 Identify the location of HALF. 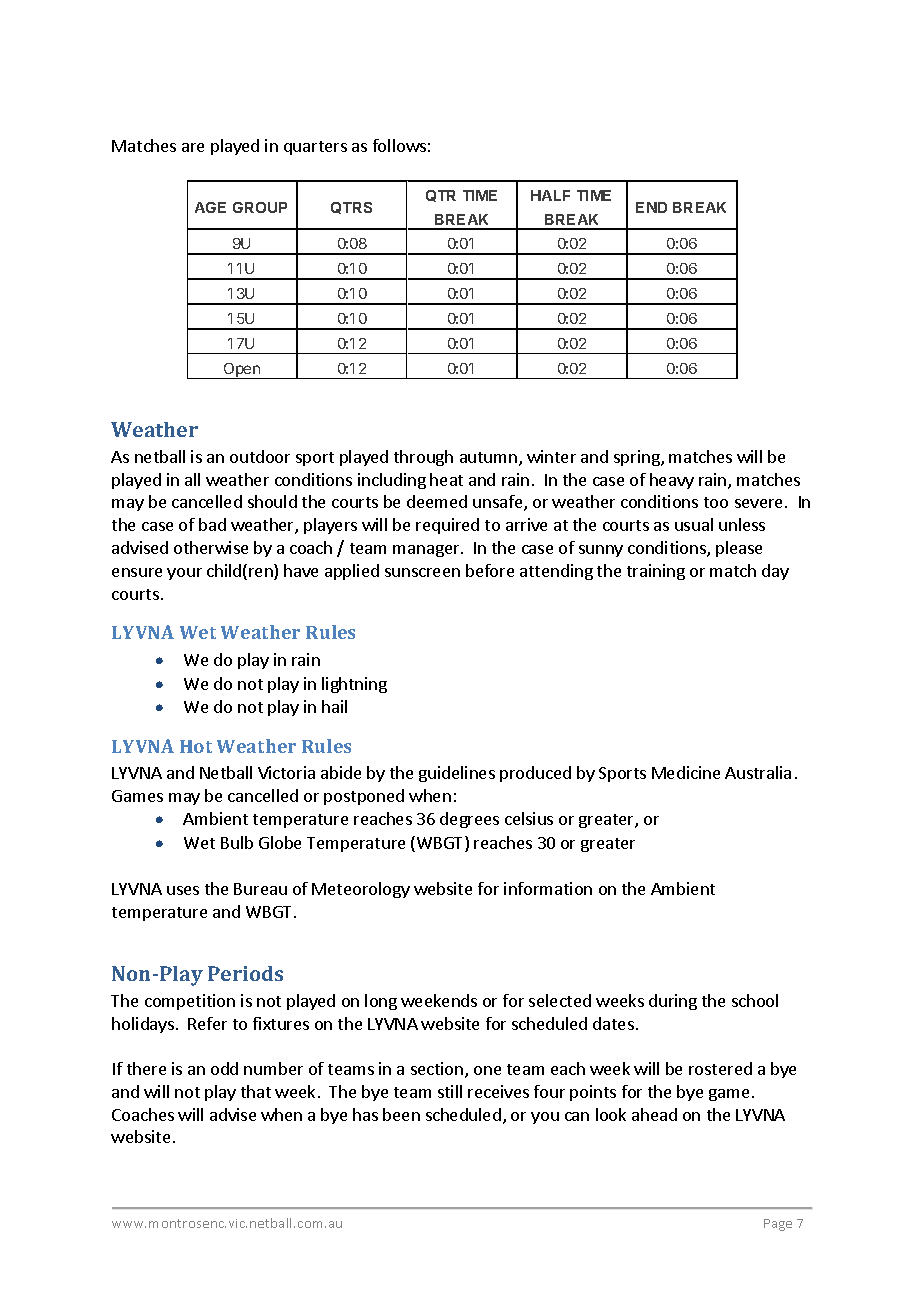
(550, 195).
